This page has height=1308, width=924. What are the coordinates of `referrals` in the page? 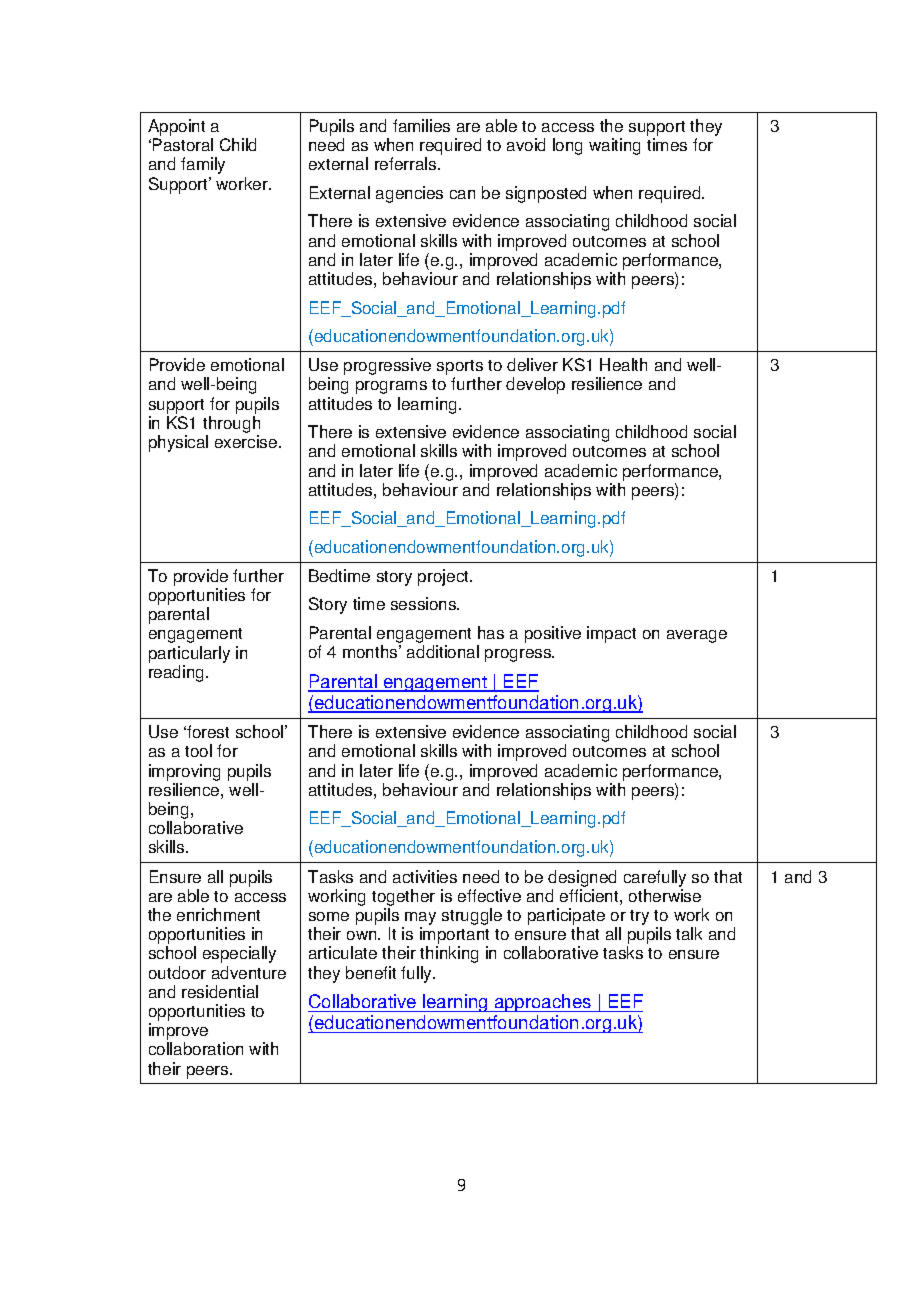 It's located at (407, 163).
